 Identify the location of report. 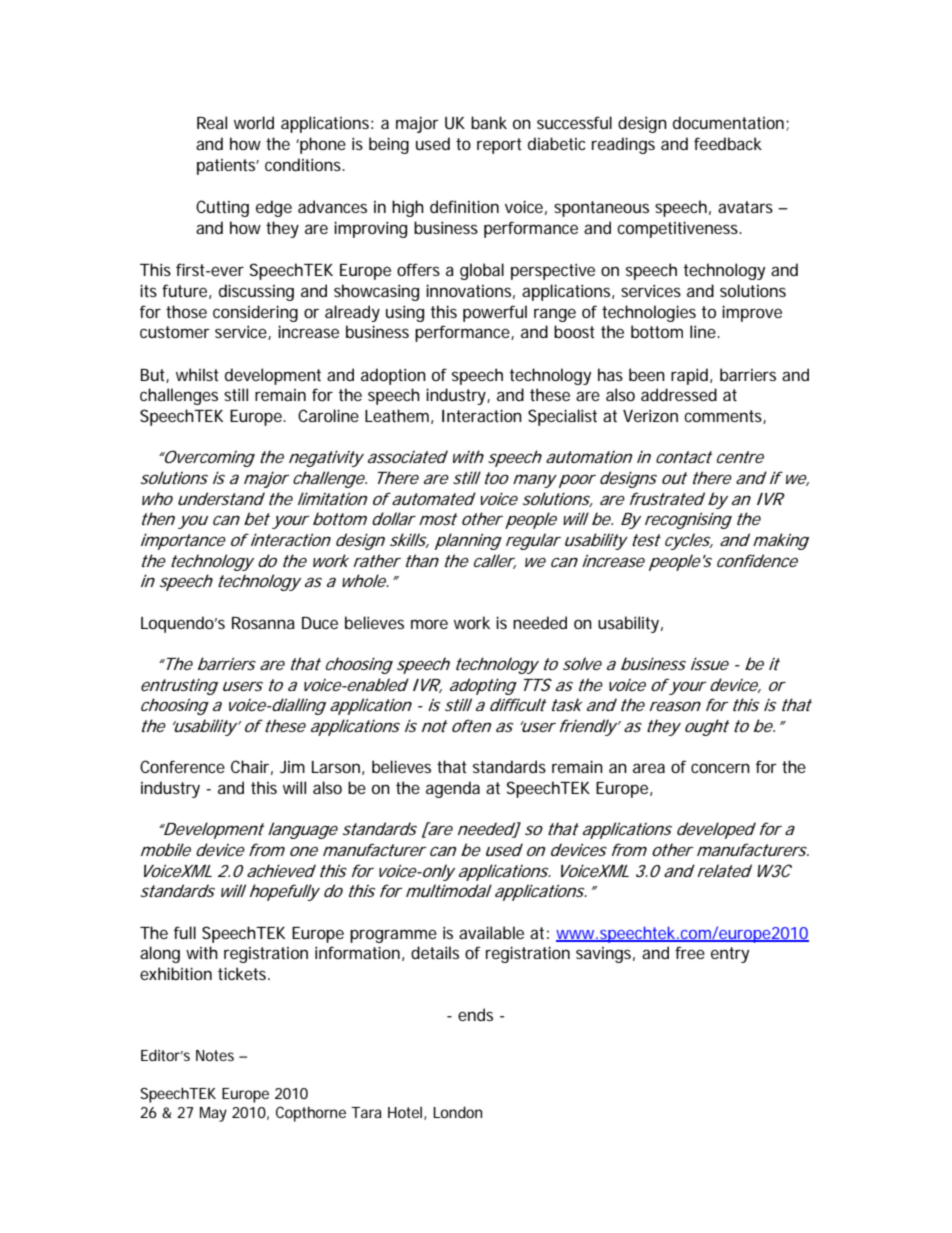
(499, 146).
